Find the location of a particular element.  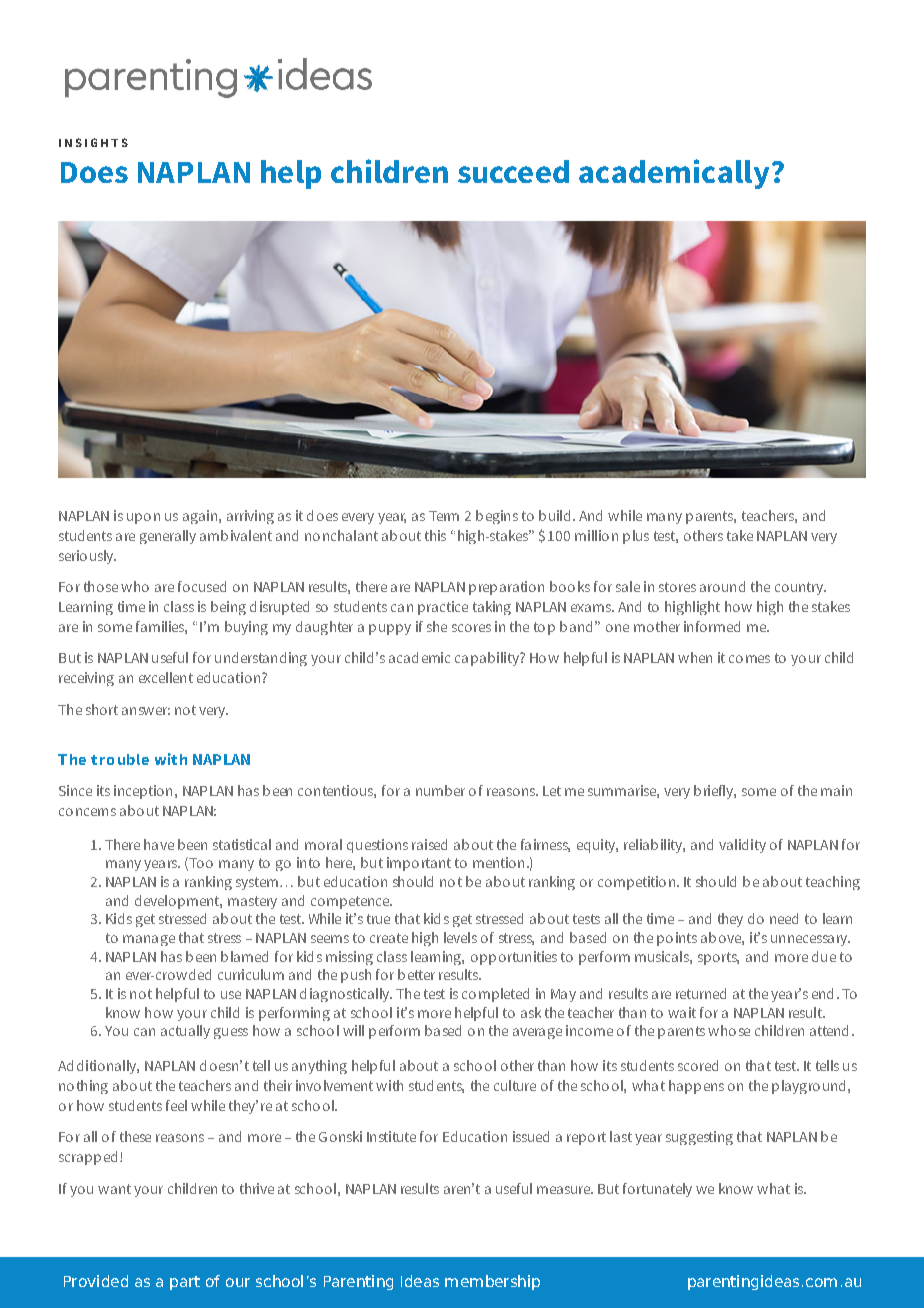

excellent is located at coordinates (166, 677).
